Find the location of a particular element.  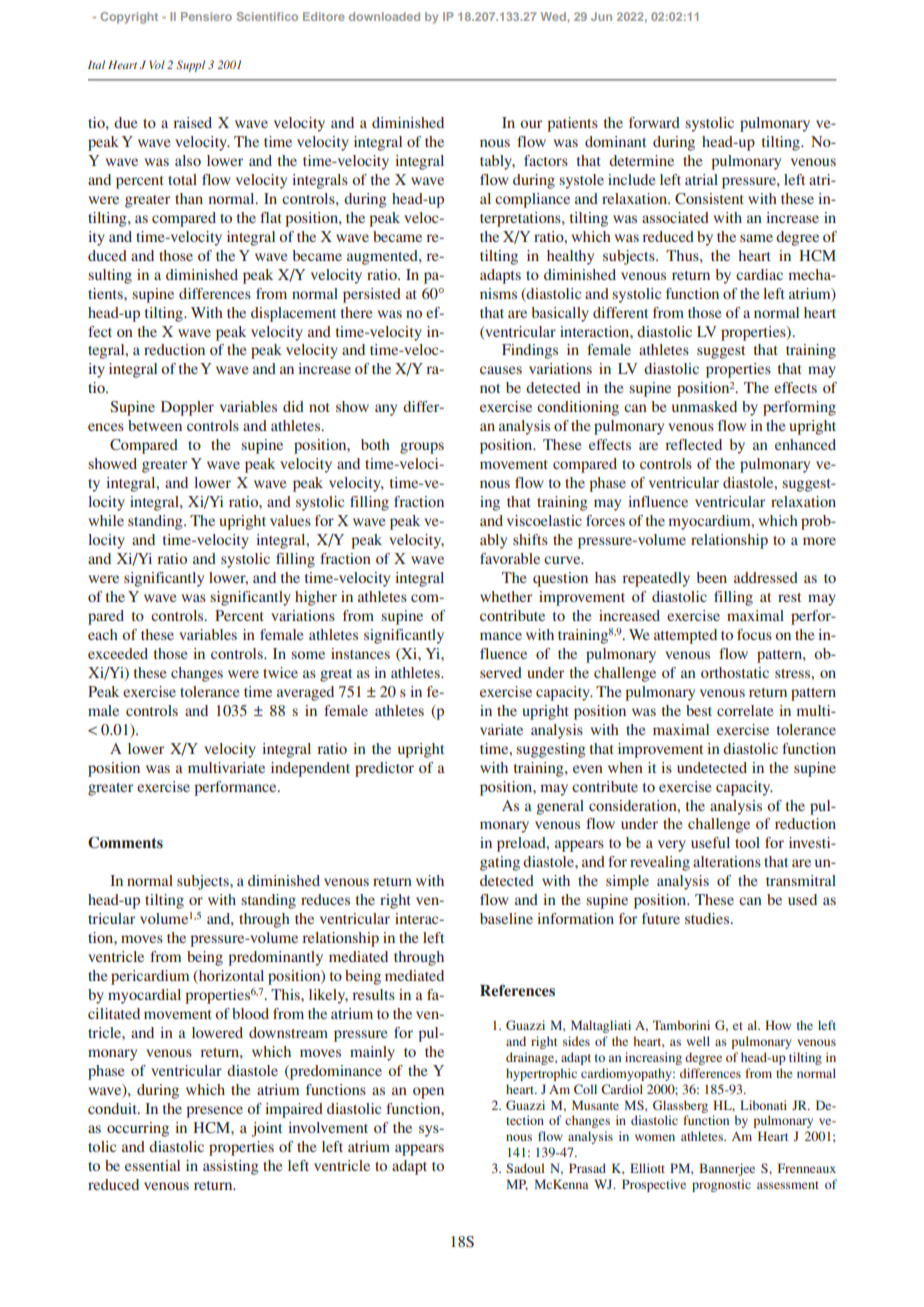

each is located at coordinates (103, 634).
